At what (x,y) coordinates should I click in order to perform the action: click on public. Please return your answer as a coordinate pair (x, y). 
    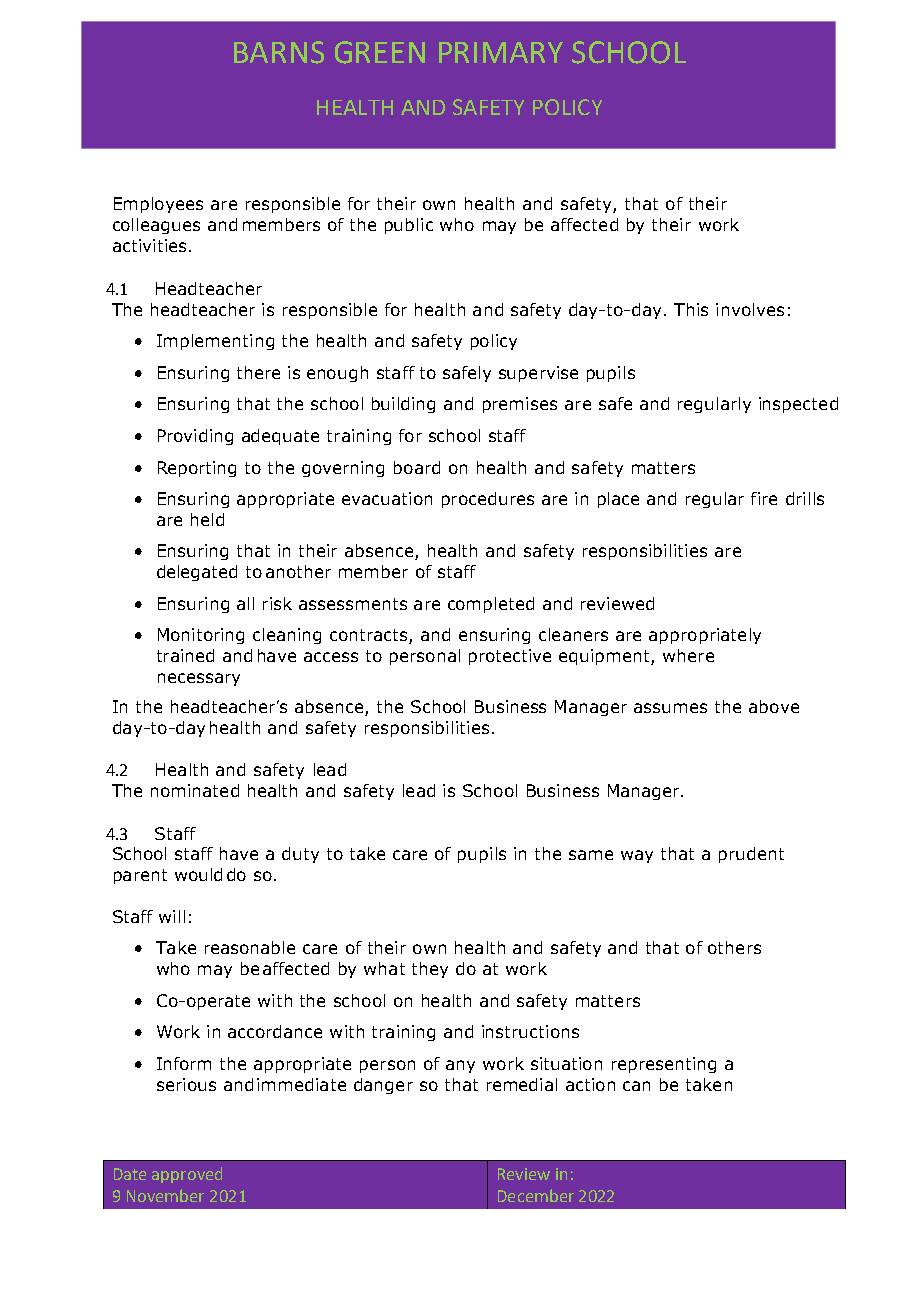
    Looking at the image, I should click on (409, 226).
